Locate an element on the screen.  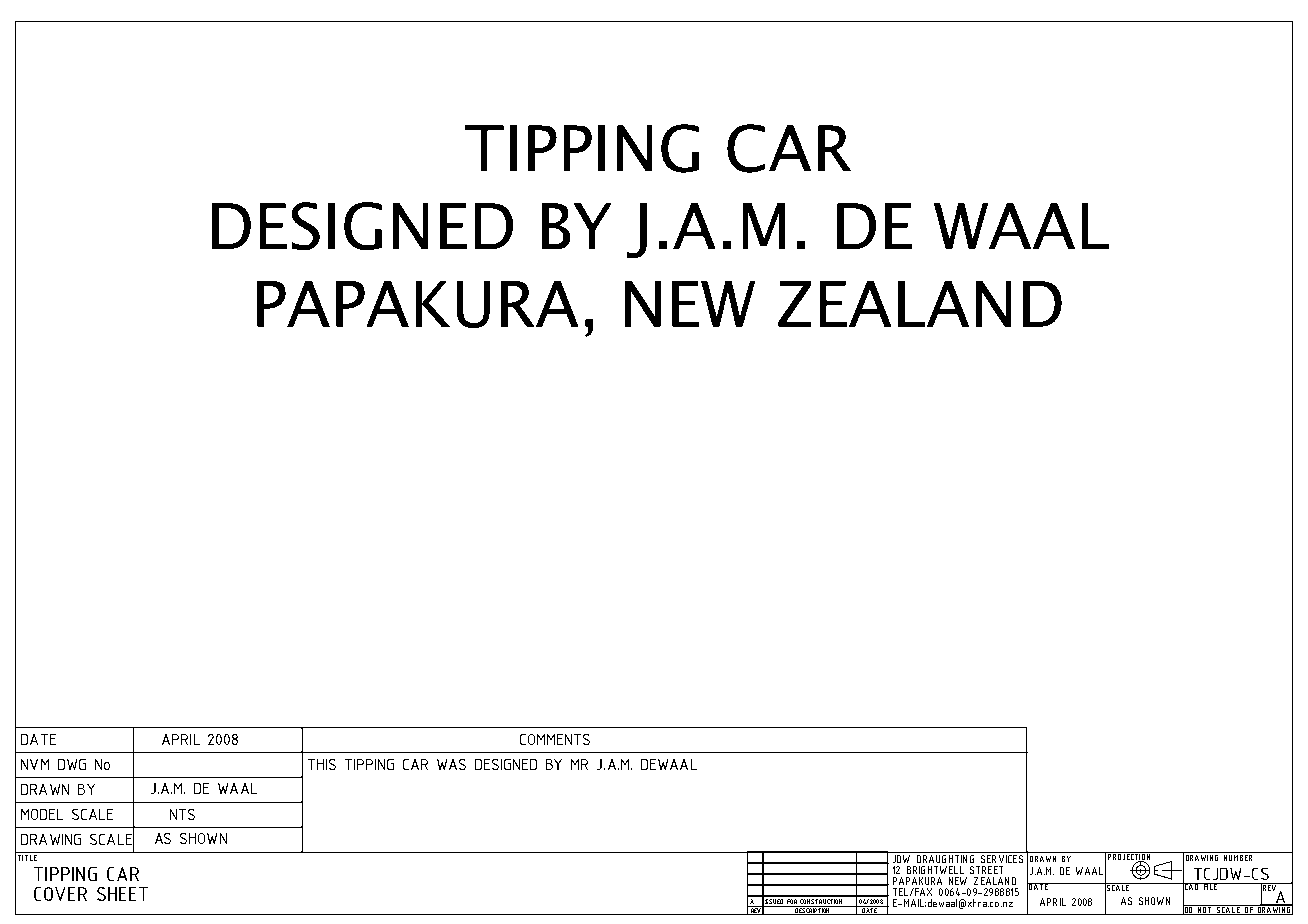
DWG is located at coordinates (72, 764).
